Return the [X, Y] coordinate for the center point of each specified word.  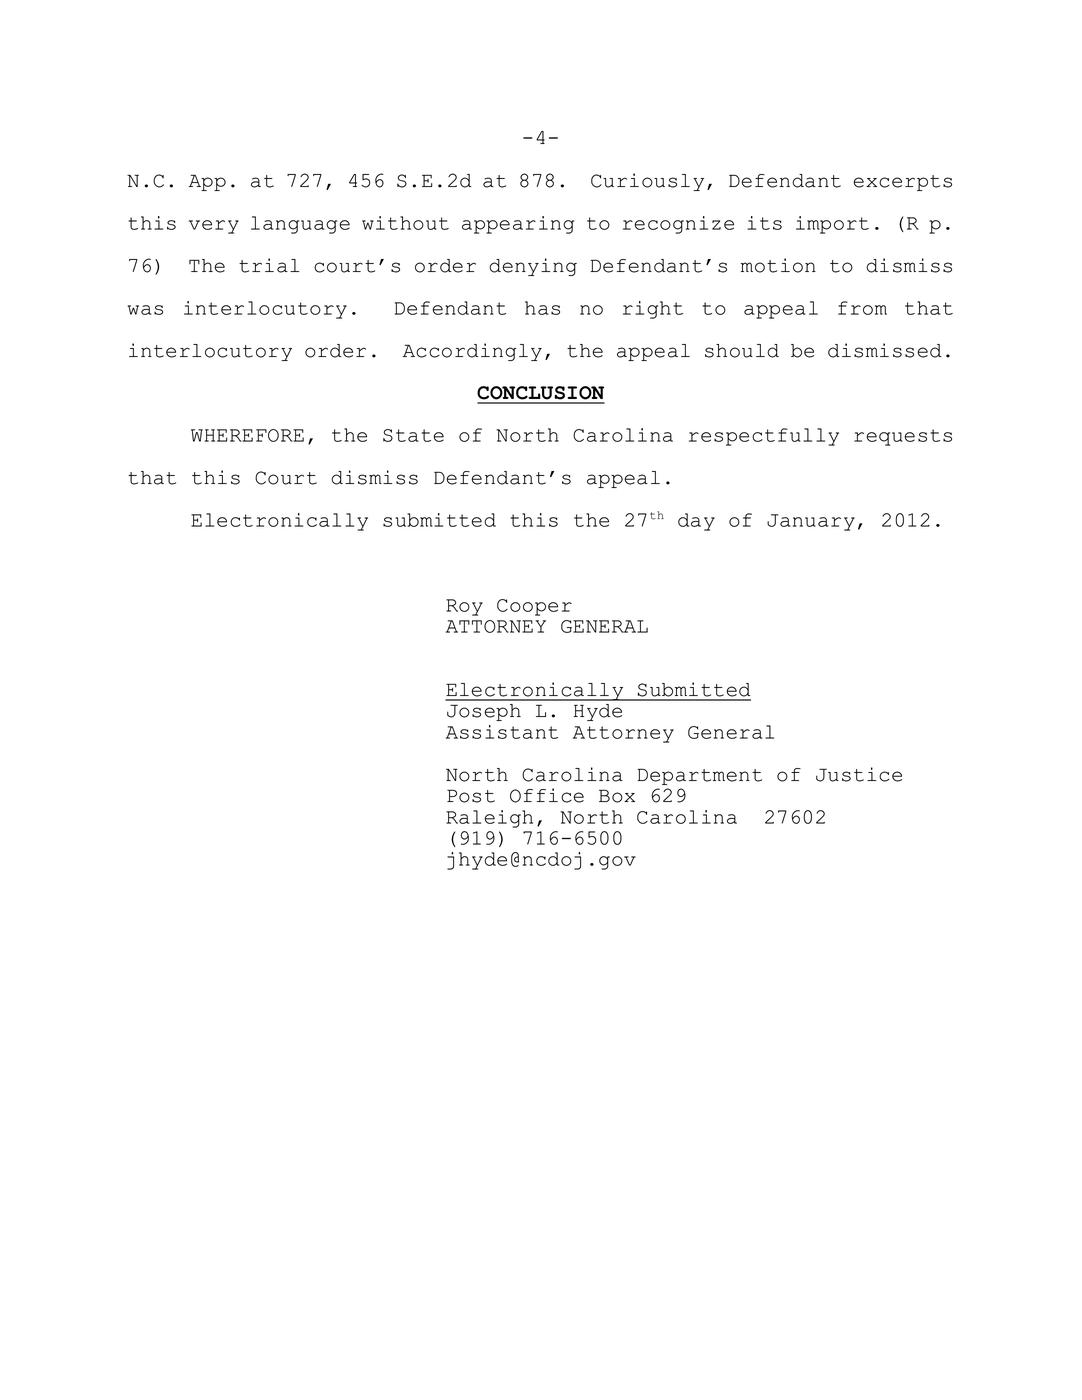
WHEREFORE [247, 435]
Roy [464, 607]
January [811, 522]
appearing [518, 225]
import [832, 225]
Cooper [534, 607]
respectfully [764, 437]
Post [471, 796]
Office [547, 795]
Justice [859, 774]
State [413, 435]
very [214, 227]
